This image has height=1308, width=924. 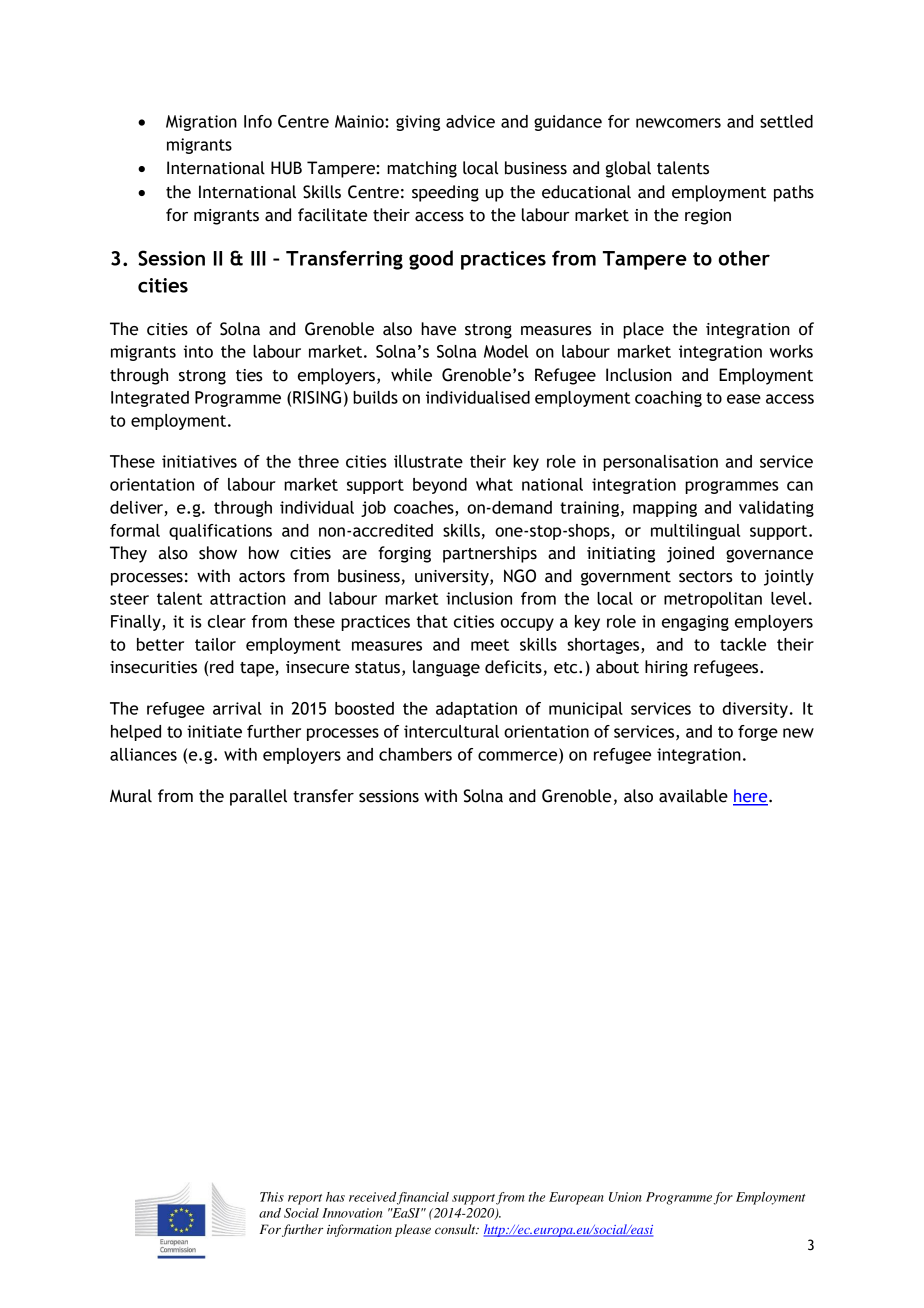 I want to click on language, so click(x=446, y=668).
